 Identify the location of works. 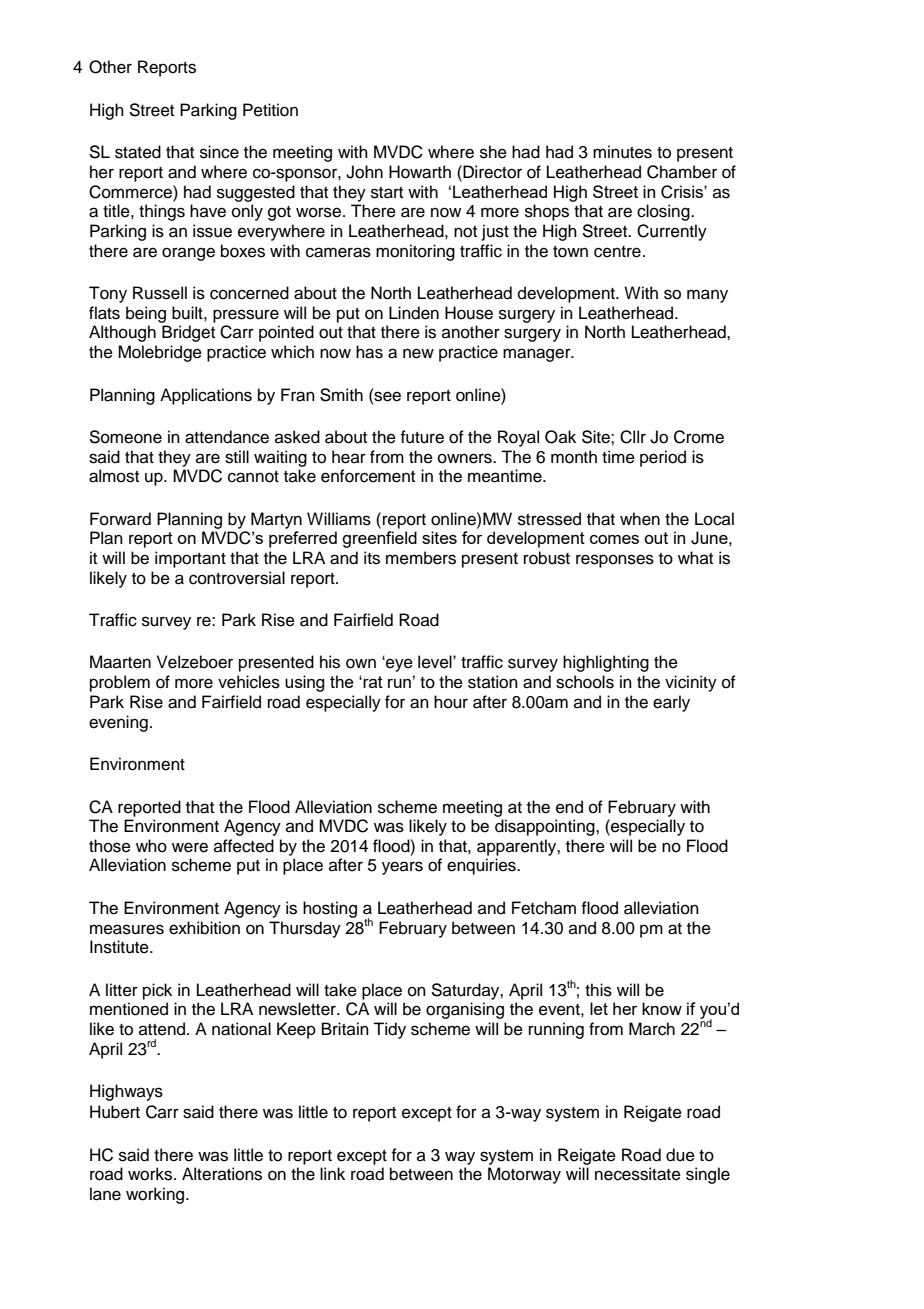
(151, 1174).
